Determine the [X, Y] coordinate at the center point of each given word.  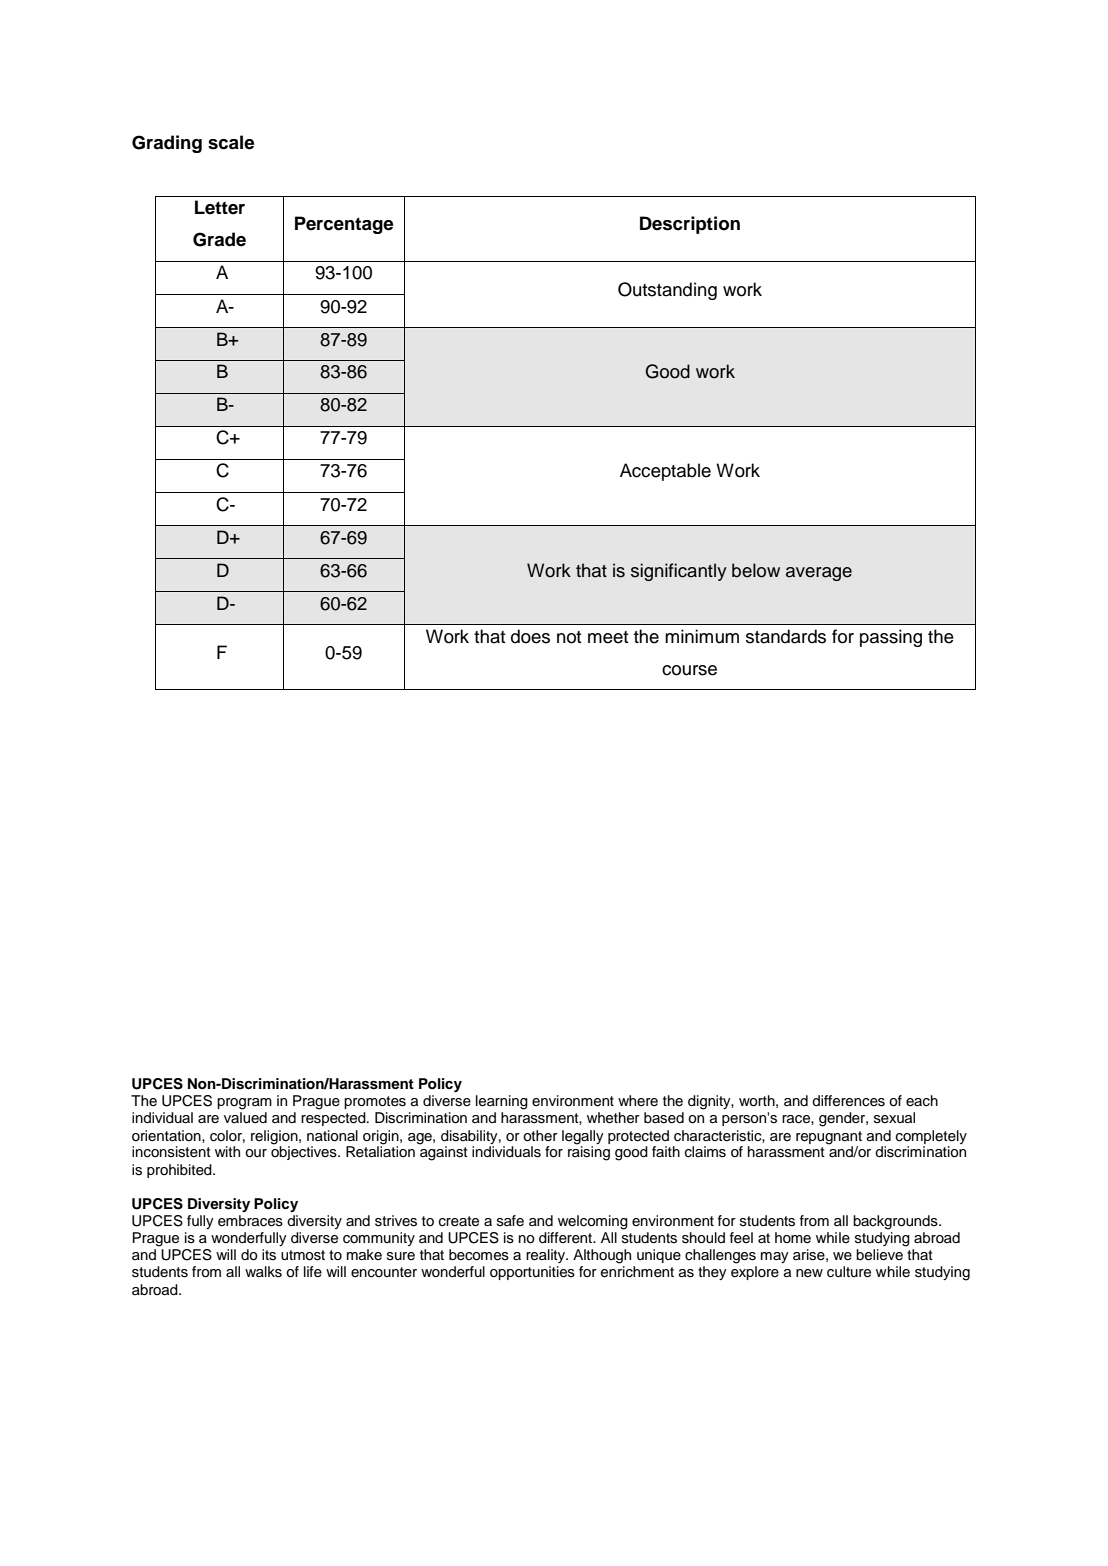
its [269, 1255]
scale [231, 142]
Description [690, 225]
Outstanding [667, 291]
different [567, 1238]
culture [849, 1272]
